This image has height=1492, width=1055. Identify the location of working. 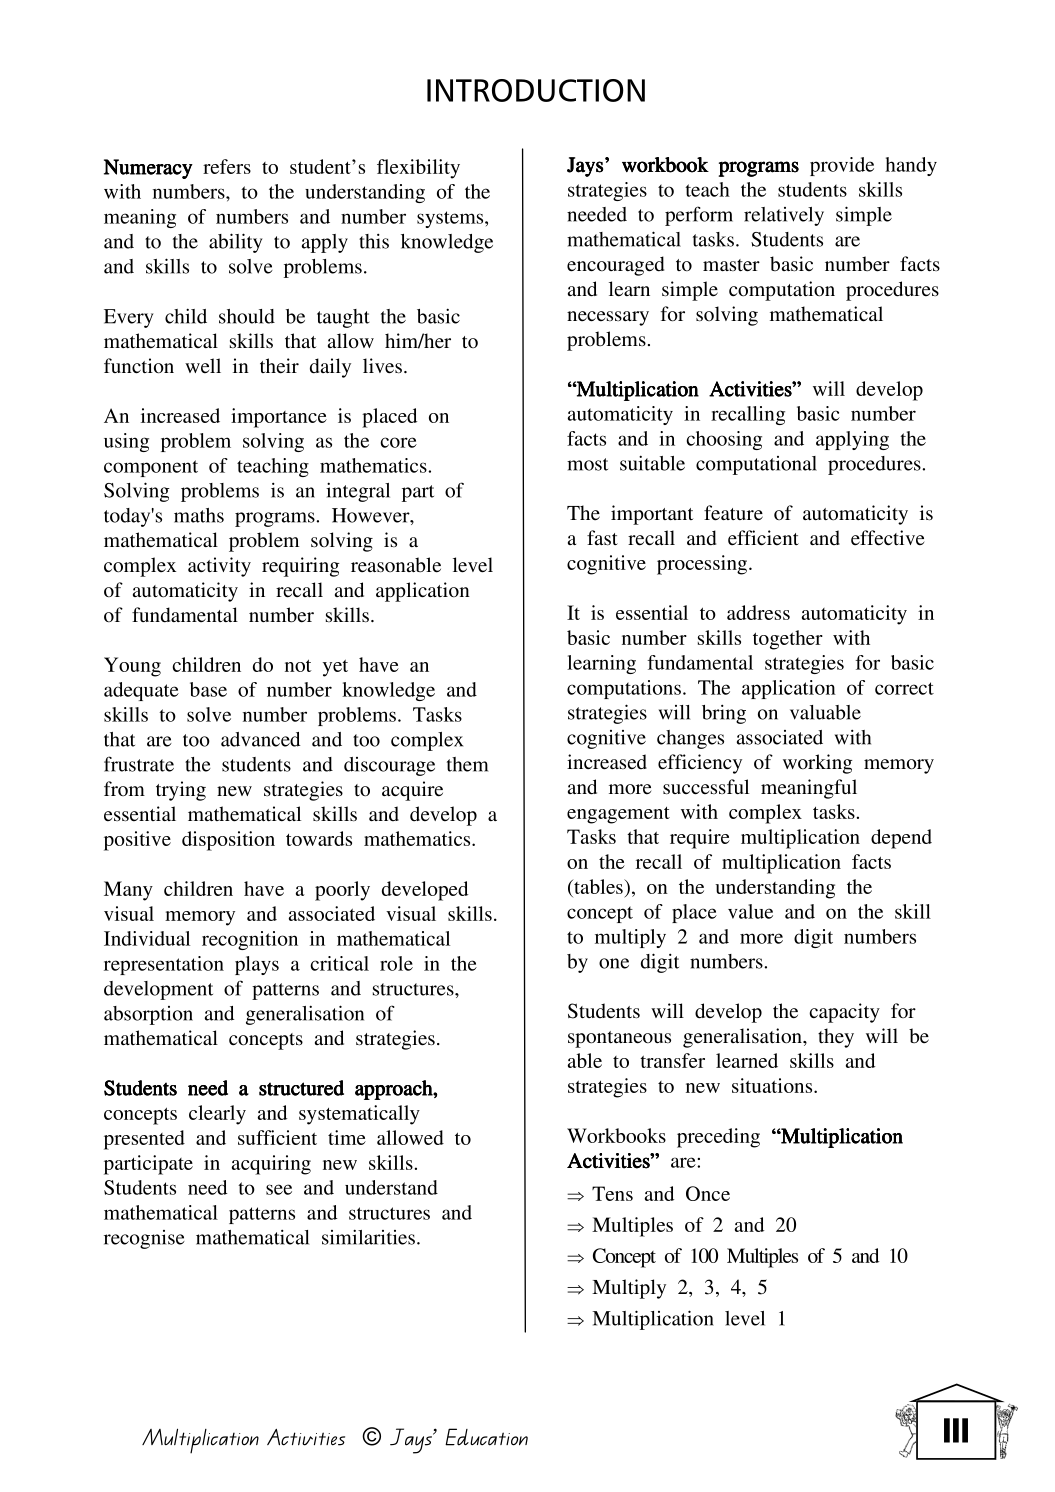
(817, 764).
